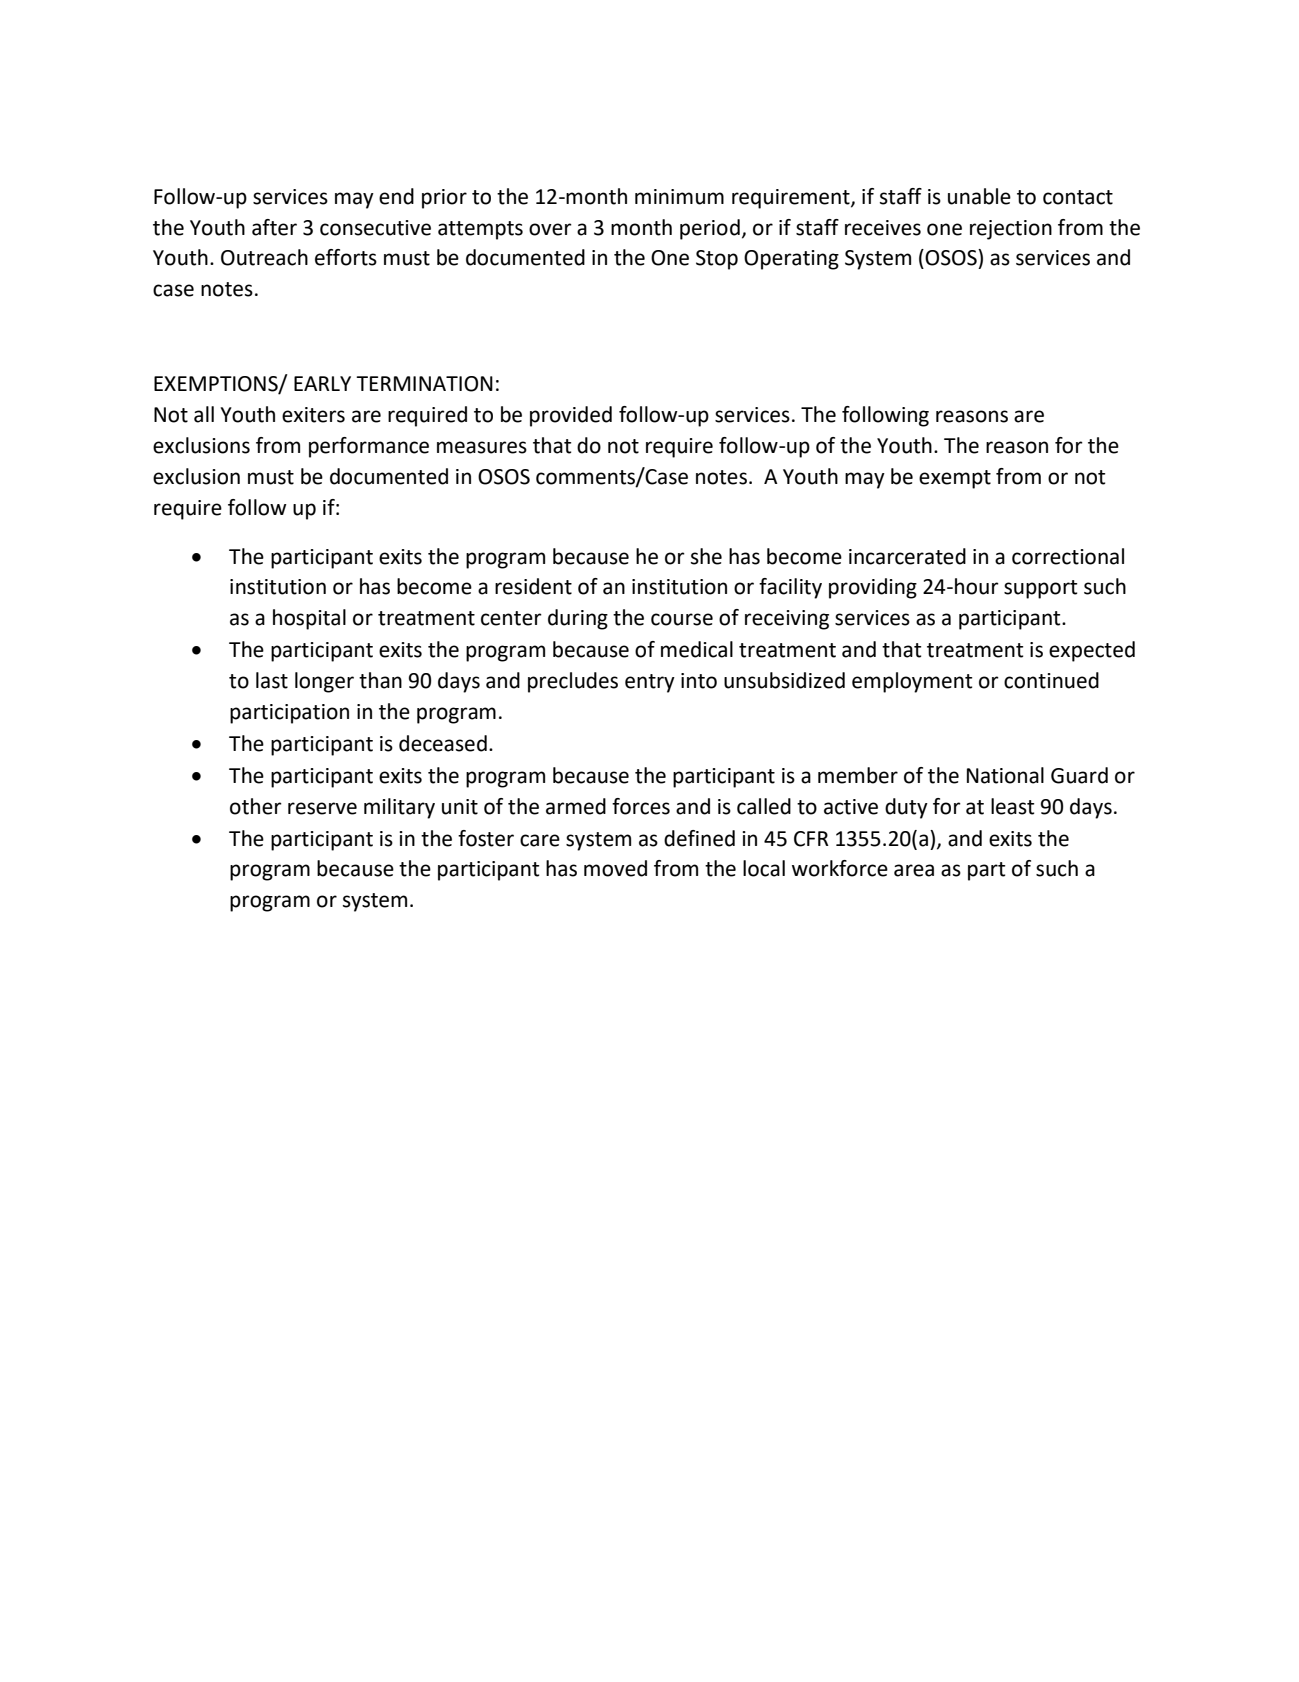  Describe the element at coordinates (1092, 651) in the image. I see `expected` at that location.
